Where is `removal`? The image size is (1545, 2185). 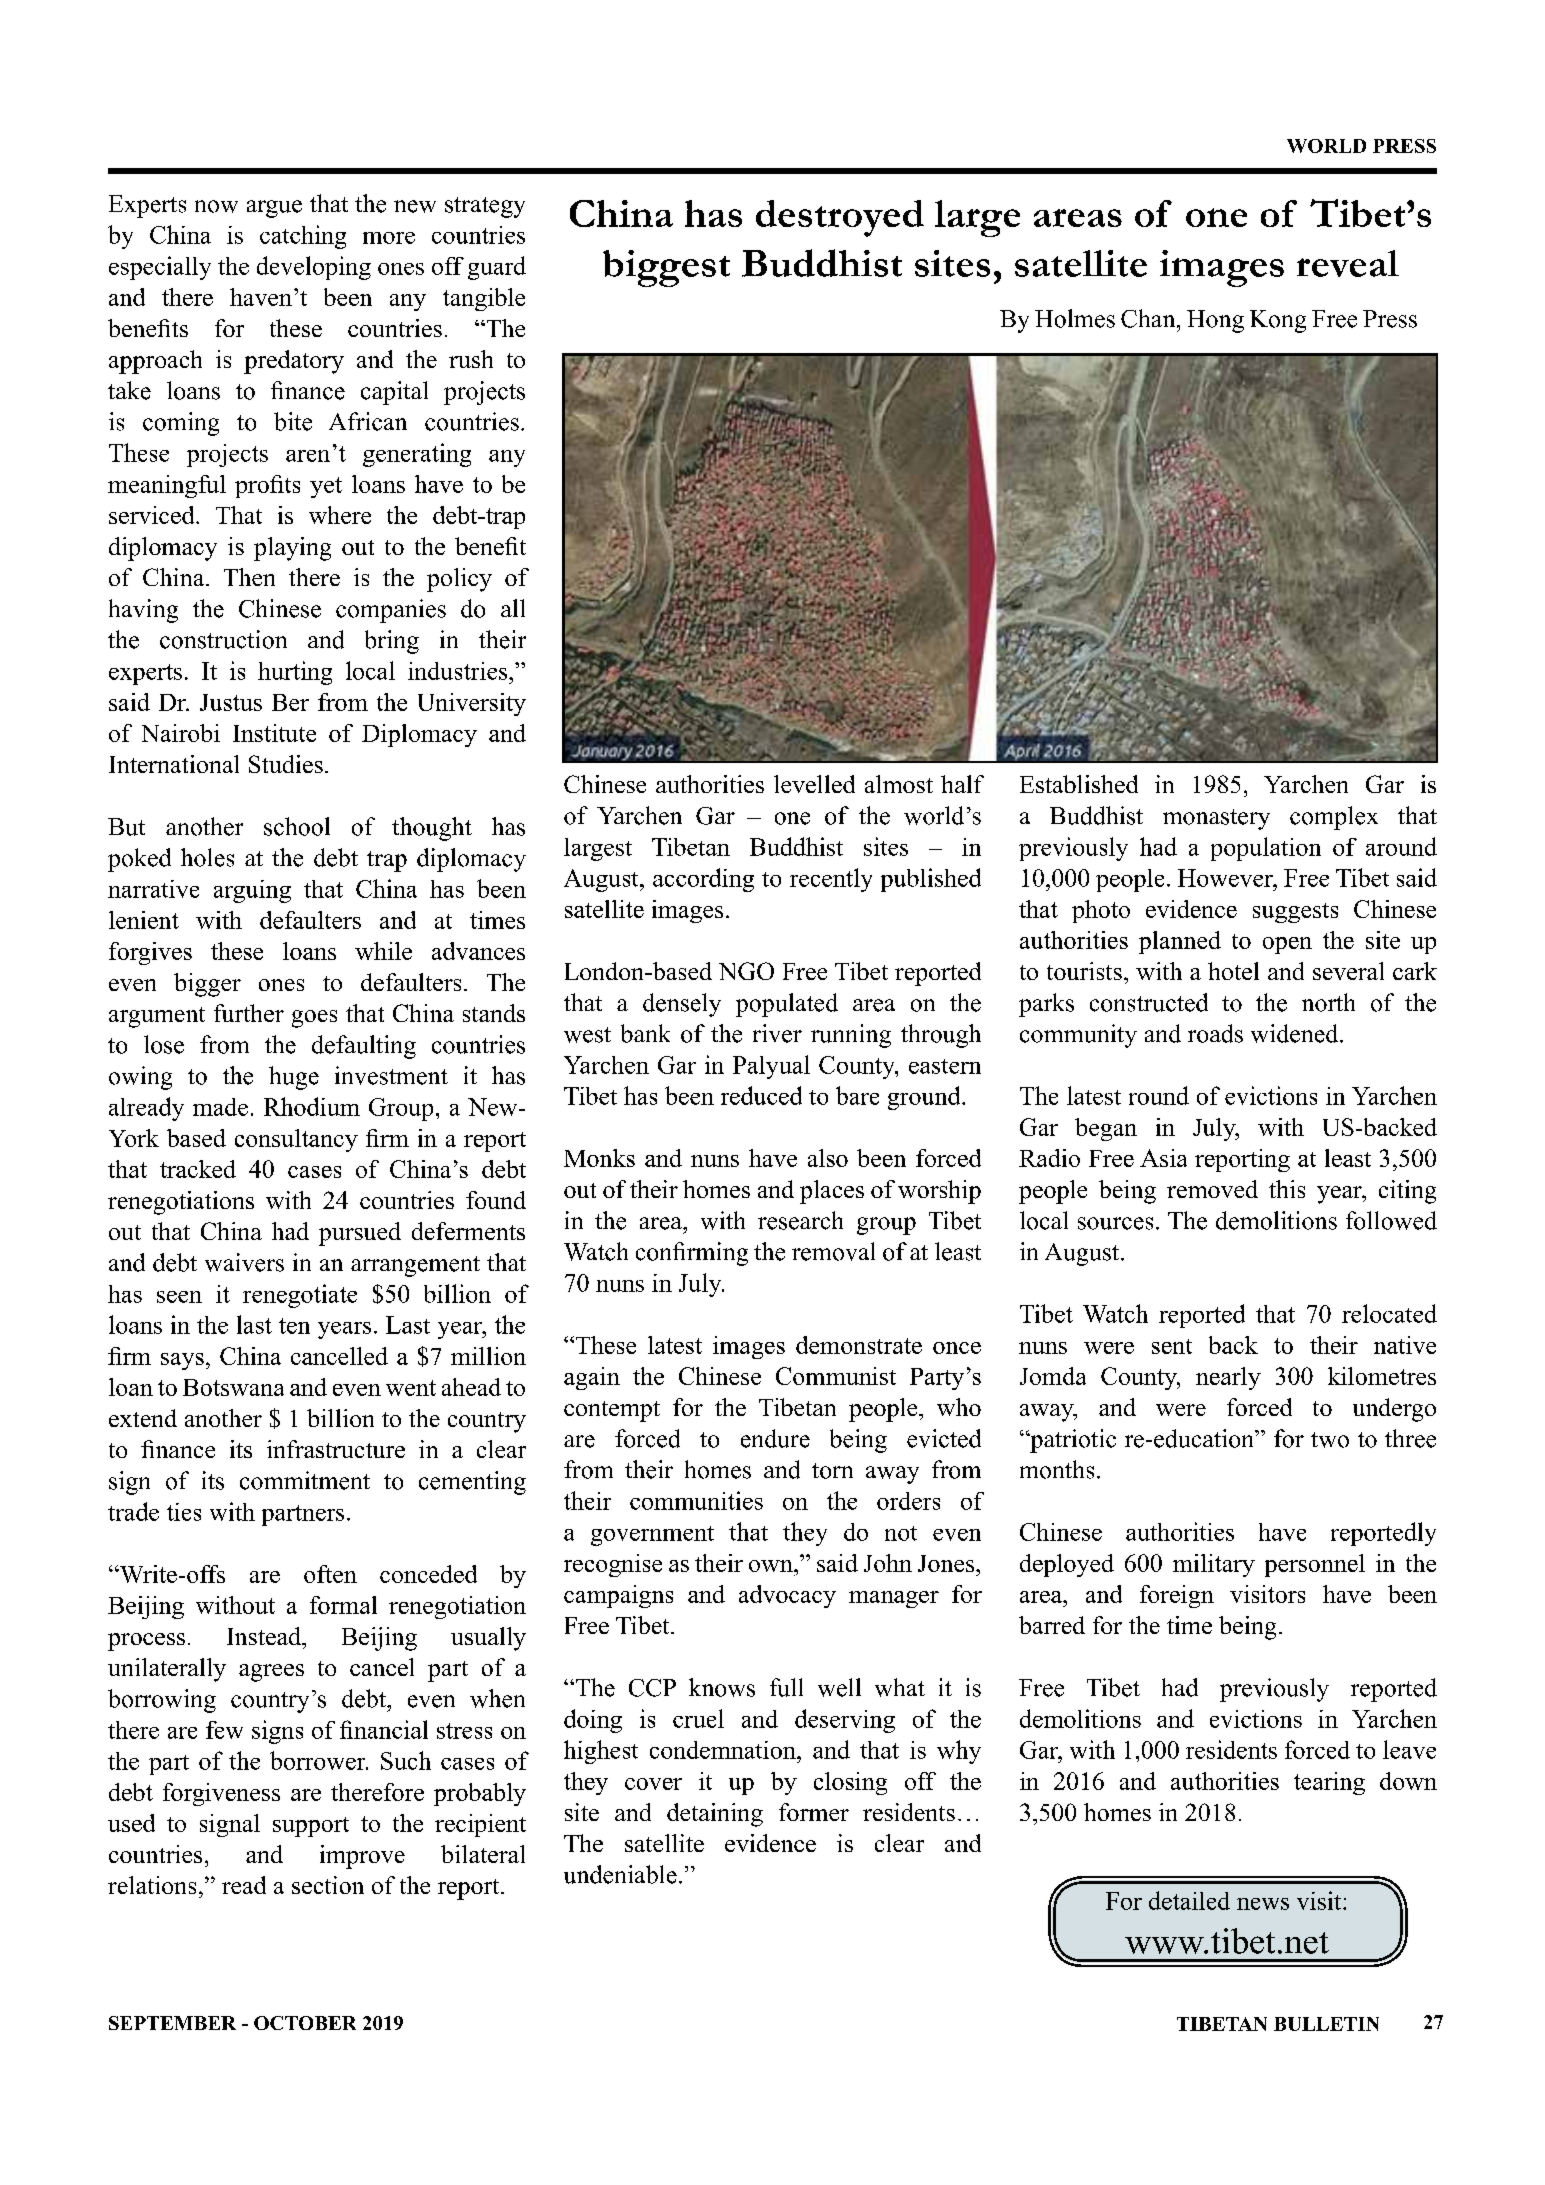
removal is located at coordinates (833, 1251).
